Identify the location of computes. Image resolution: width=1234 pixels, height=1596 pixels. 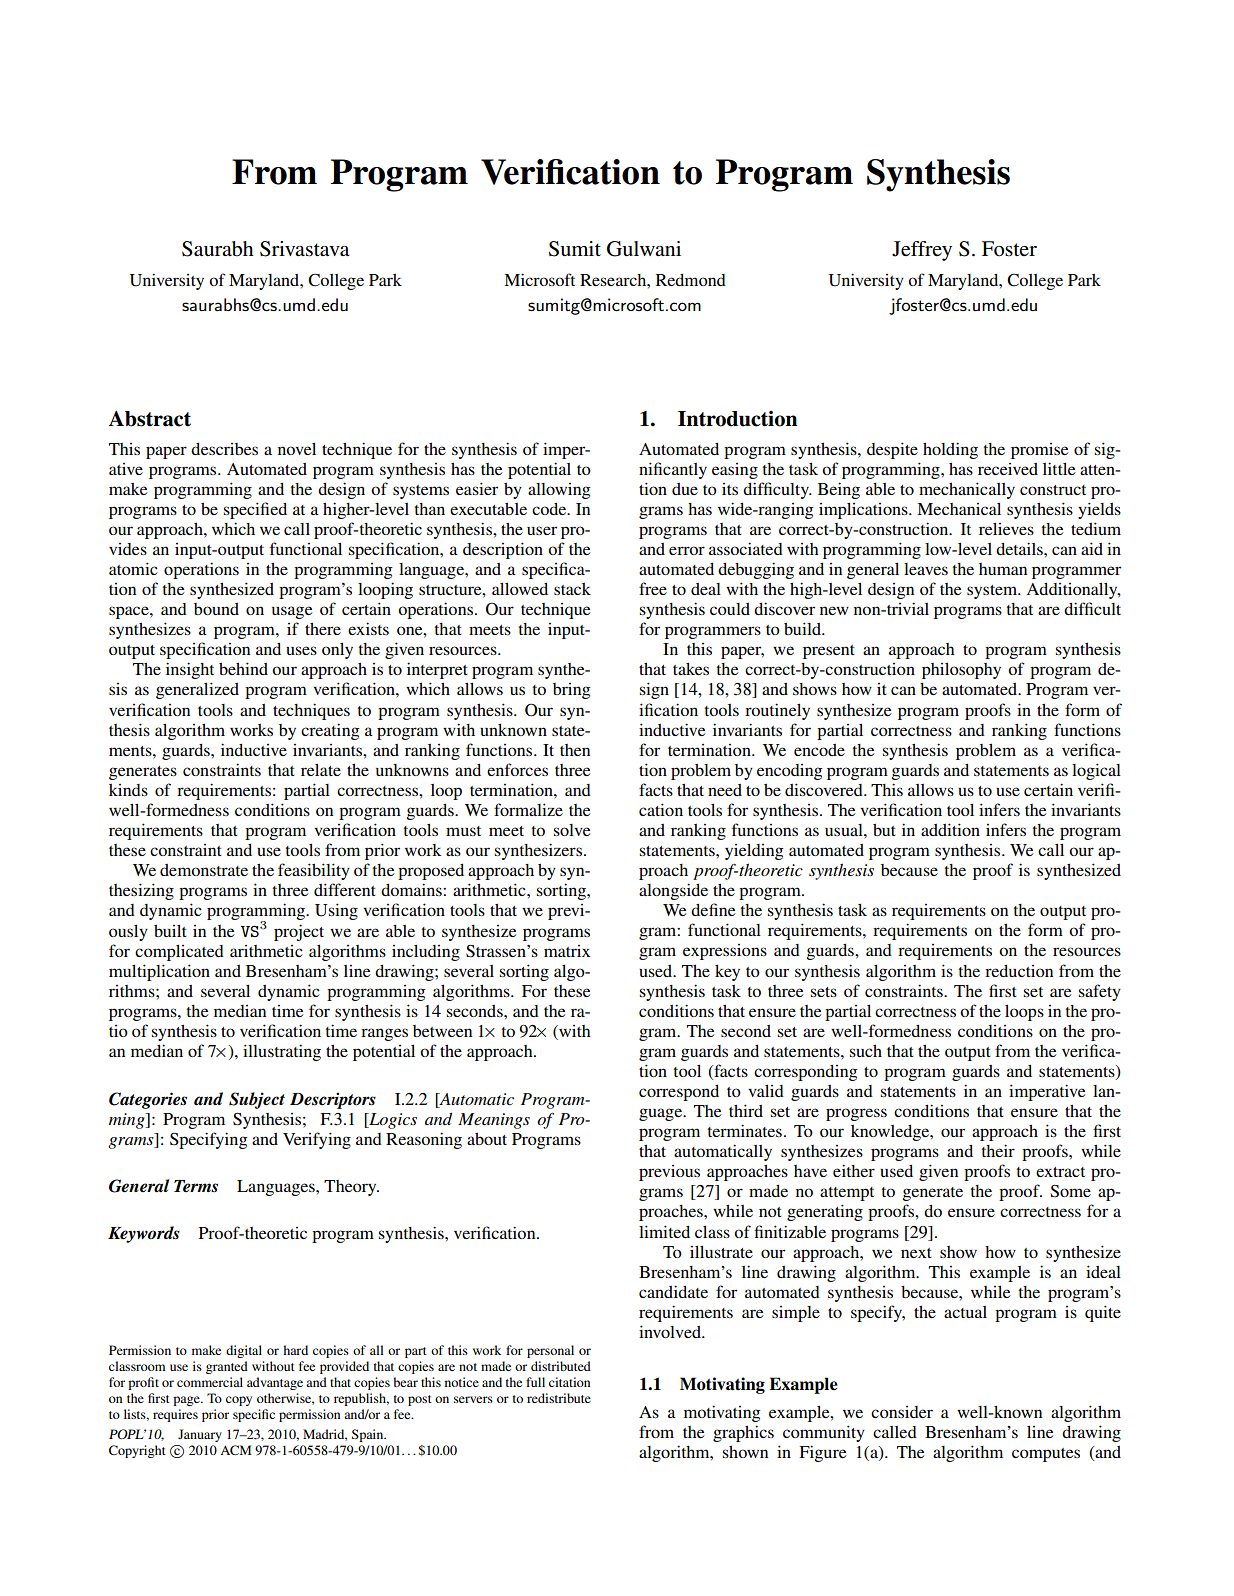
(1046, 1455).
